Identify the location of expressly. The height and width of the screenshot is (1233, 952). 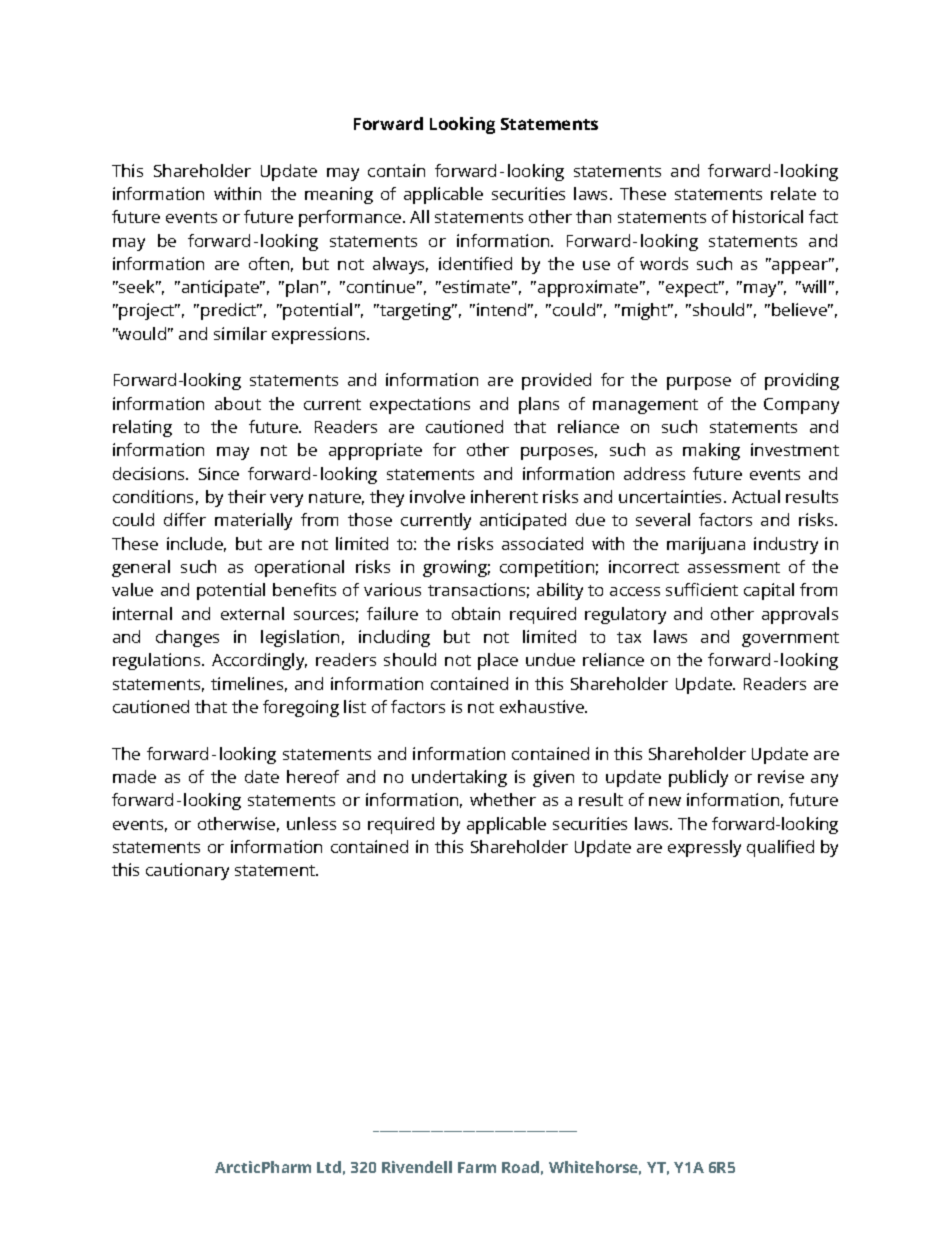
(704, 848).
